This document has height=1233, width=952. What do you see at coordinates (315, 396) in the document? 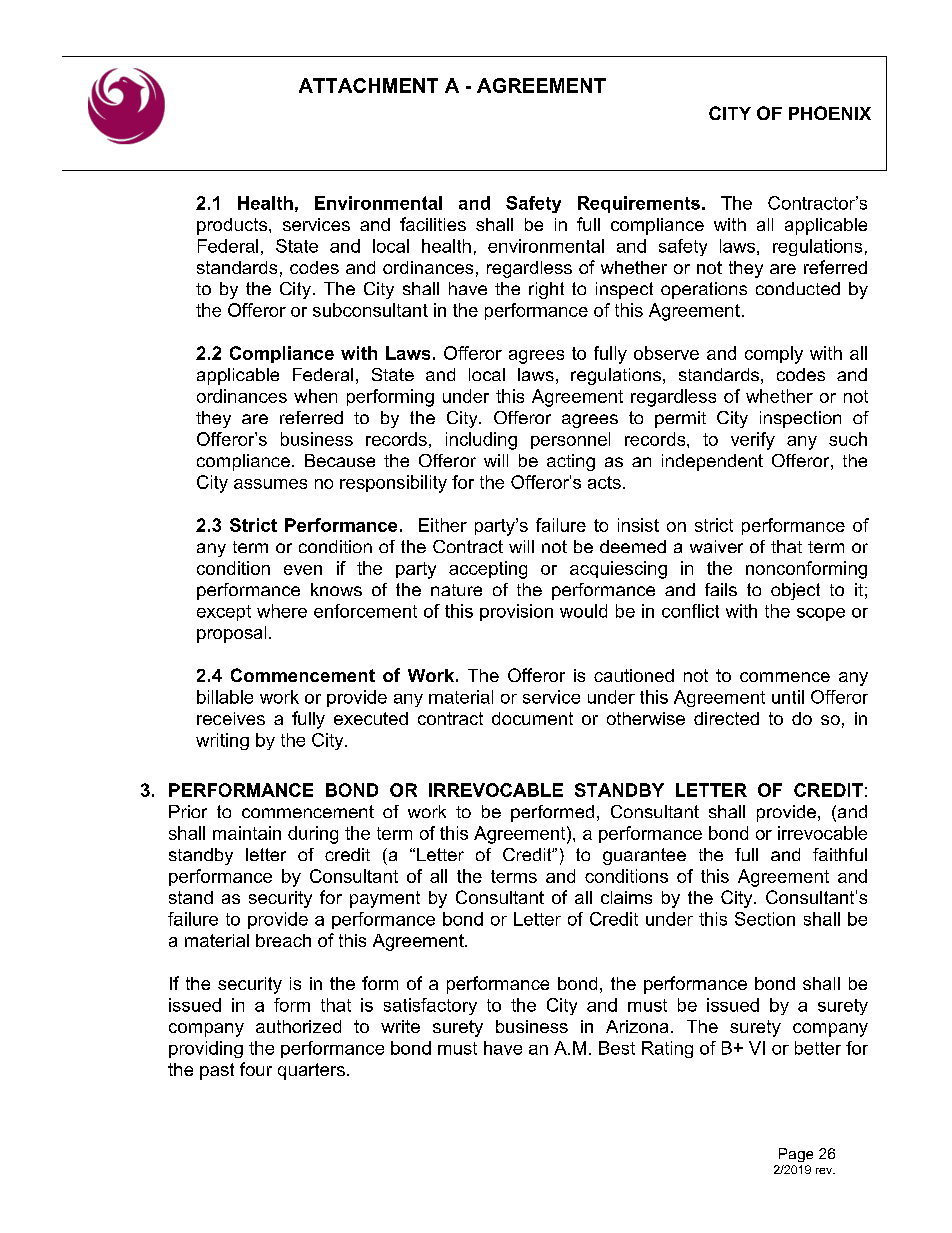
I see `when` at bounding box center [315, 396].
